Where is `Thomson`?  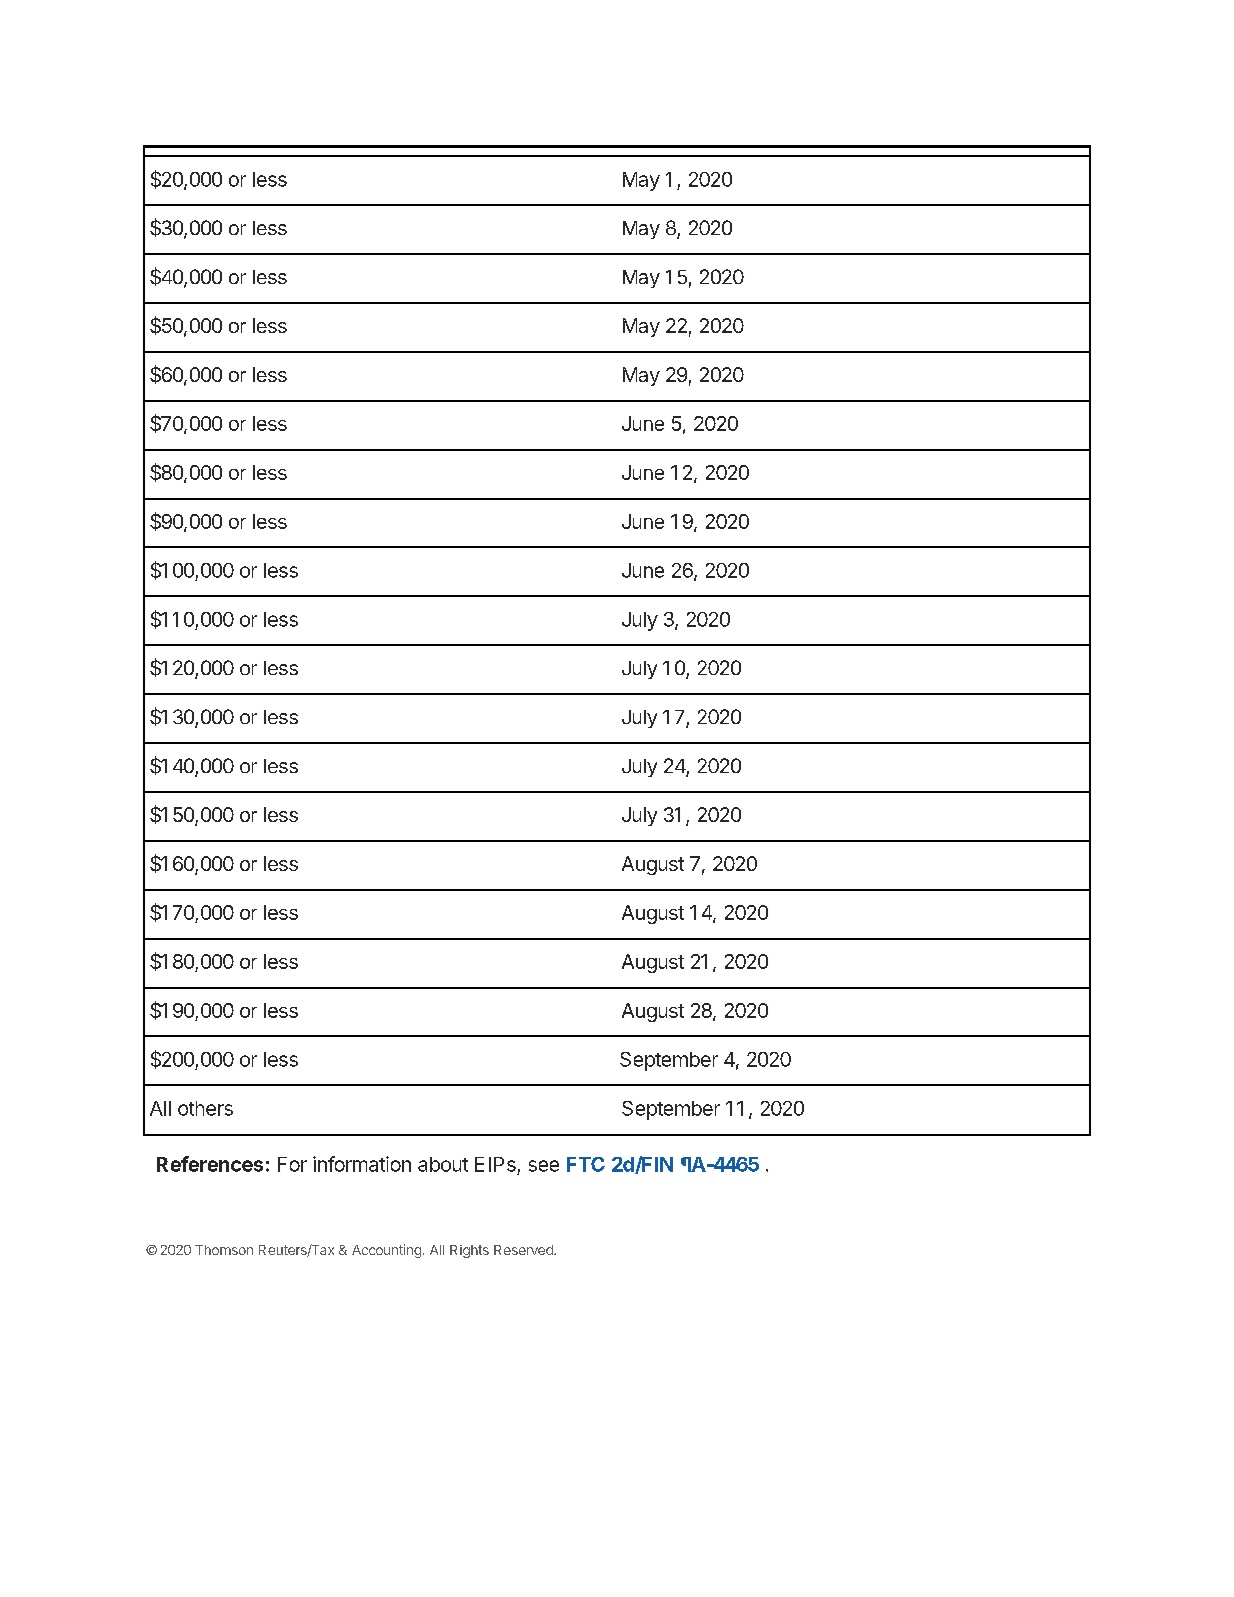 Thomson is located at coordinates (224, 1250).
